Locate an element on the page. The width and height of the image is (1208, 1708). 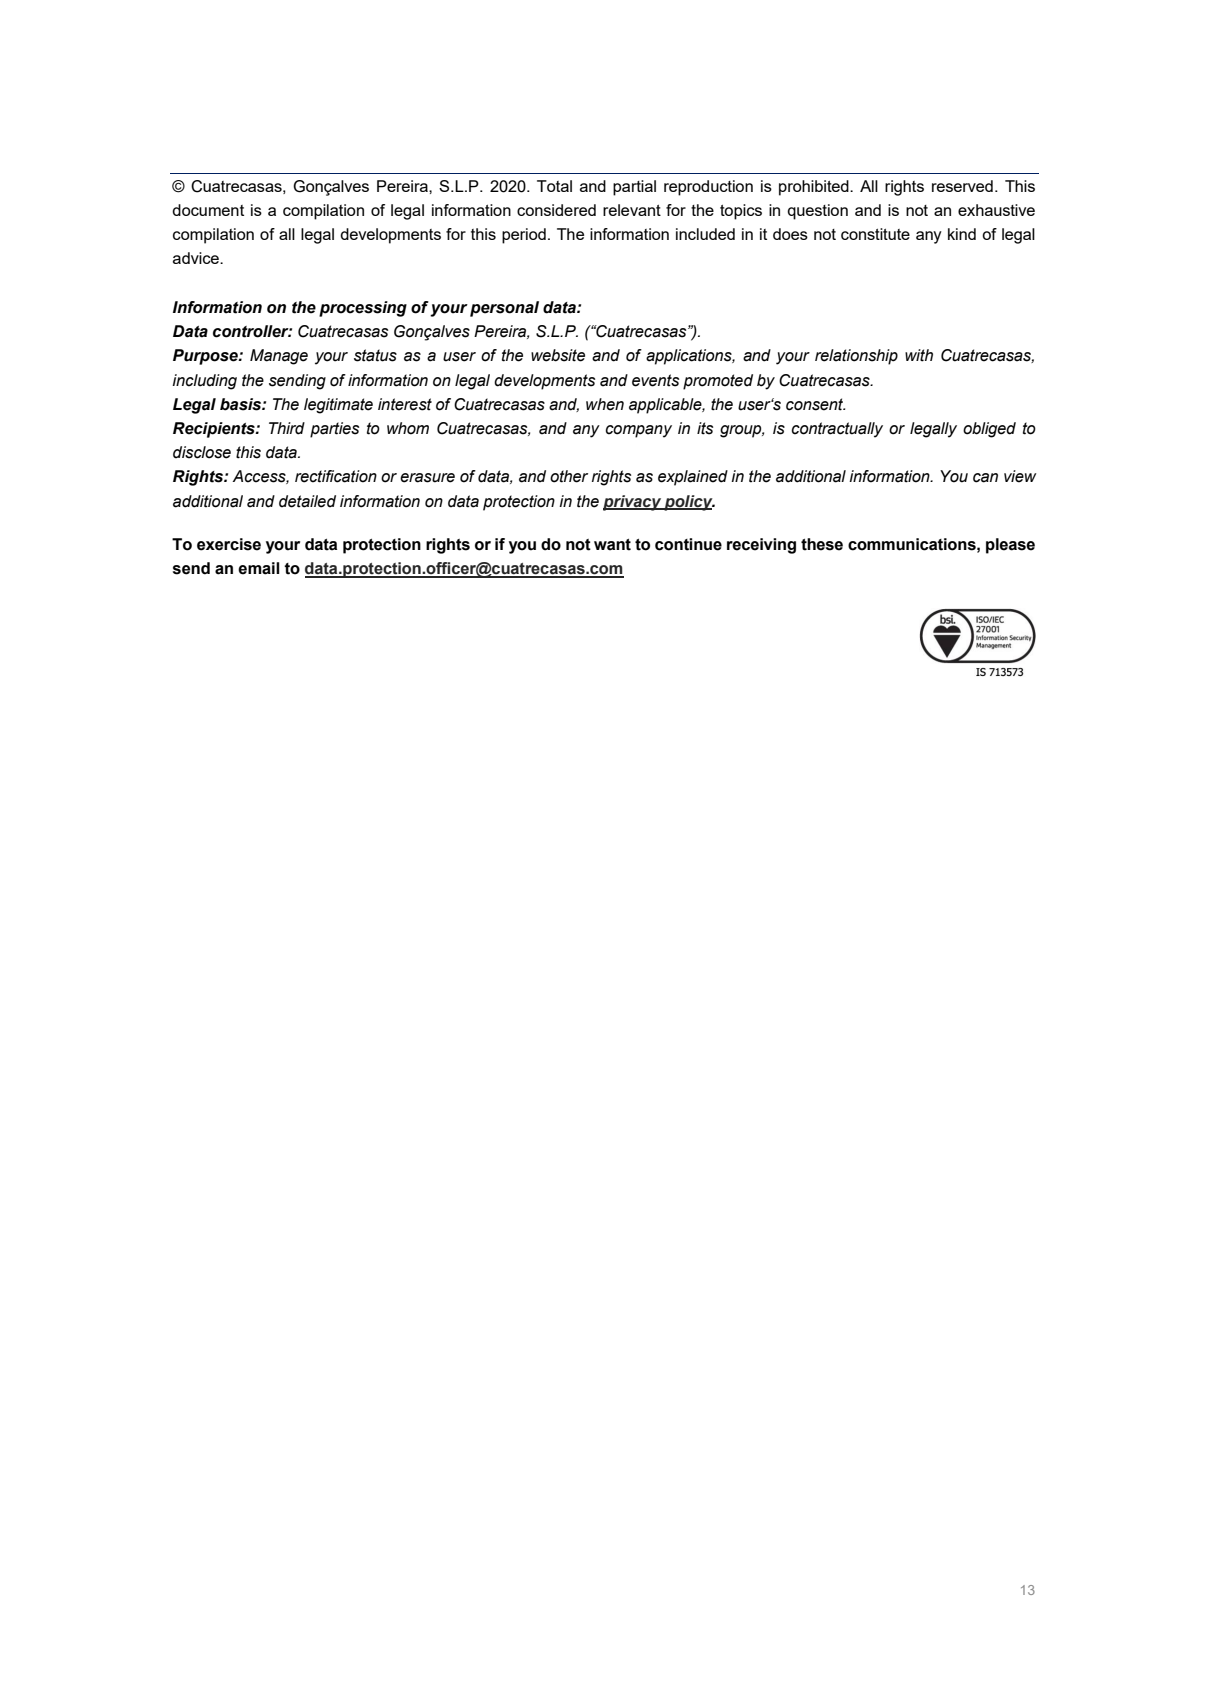
document is located at coordinates (208, 210).
